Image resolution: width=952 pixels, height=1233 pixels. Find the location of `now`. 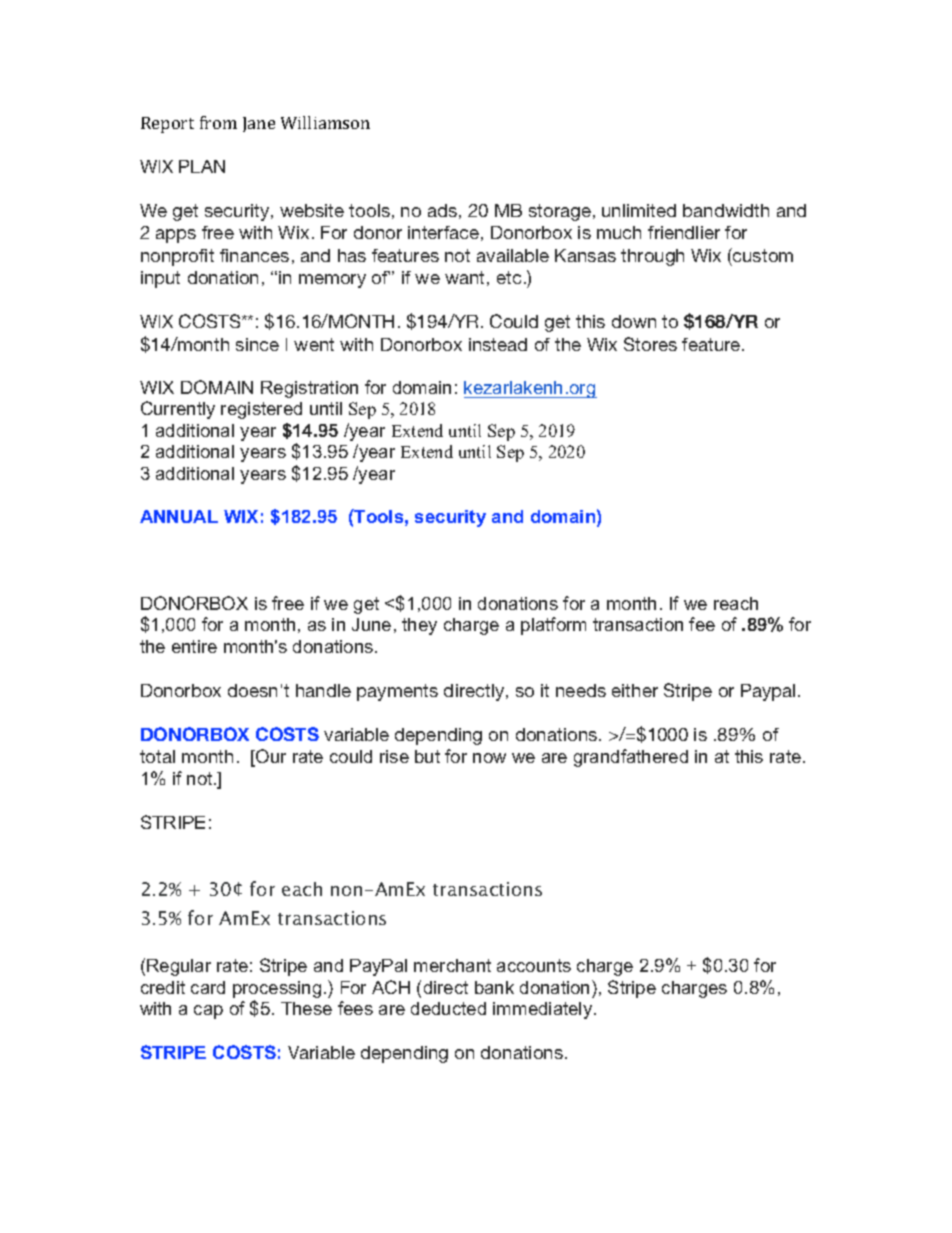

now is located at coordinates (489, 758).
